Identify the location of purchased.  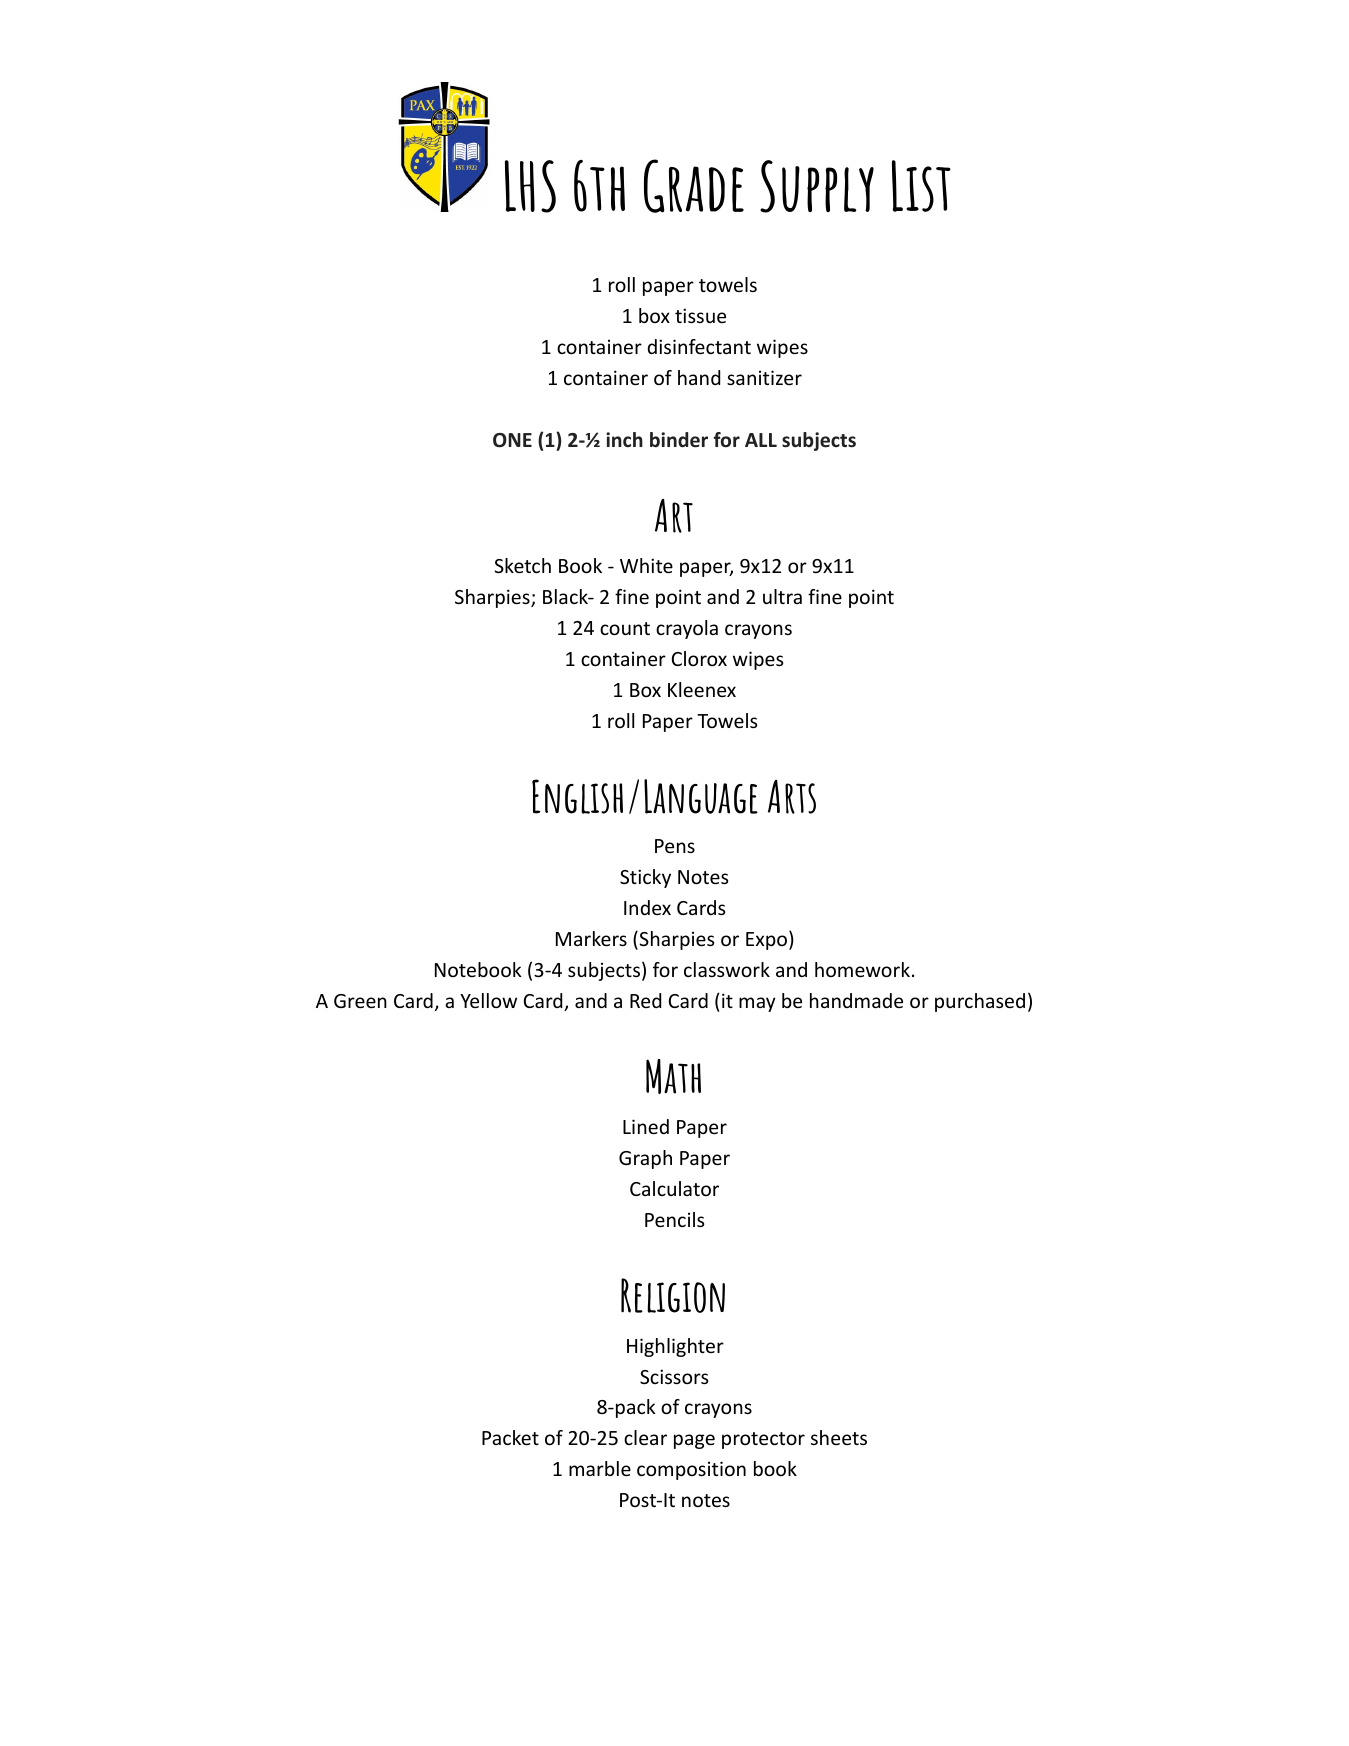
(980, 1002).
